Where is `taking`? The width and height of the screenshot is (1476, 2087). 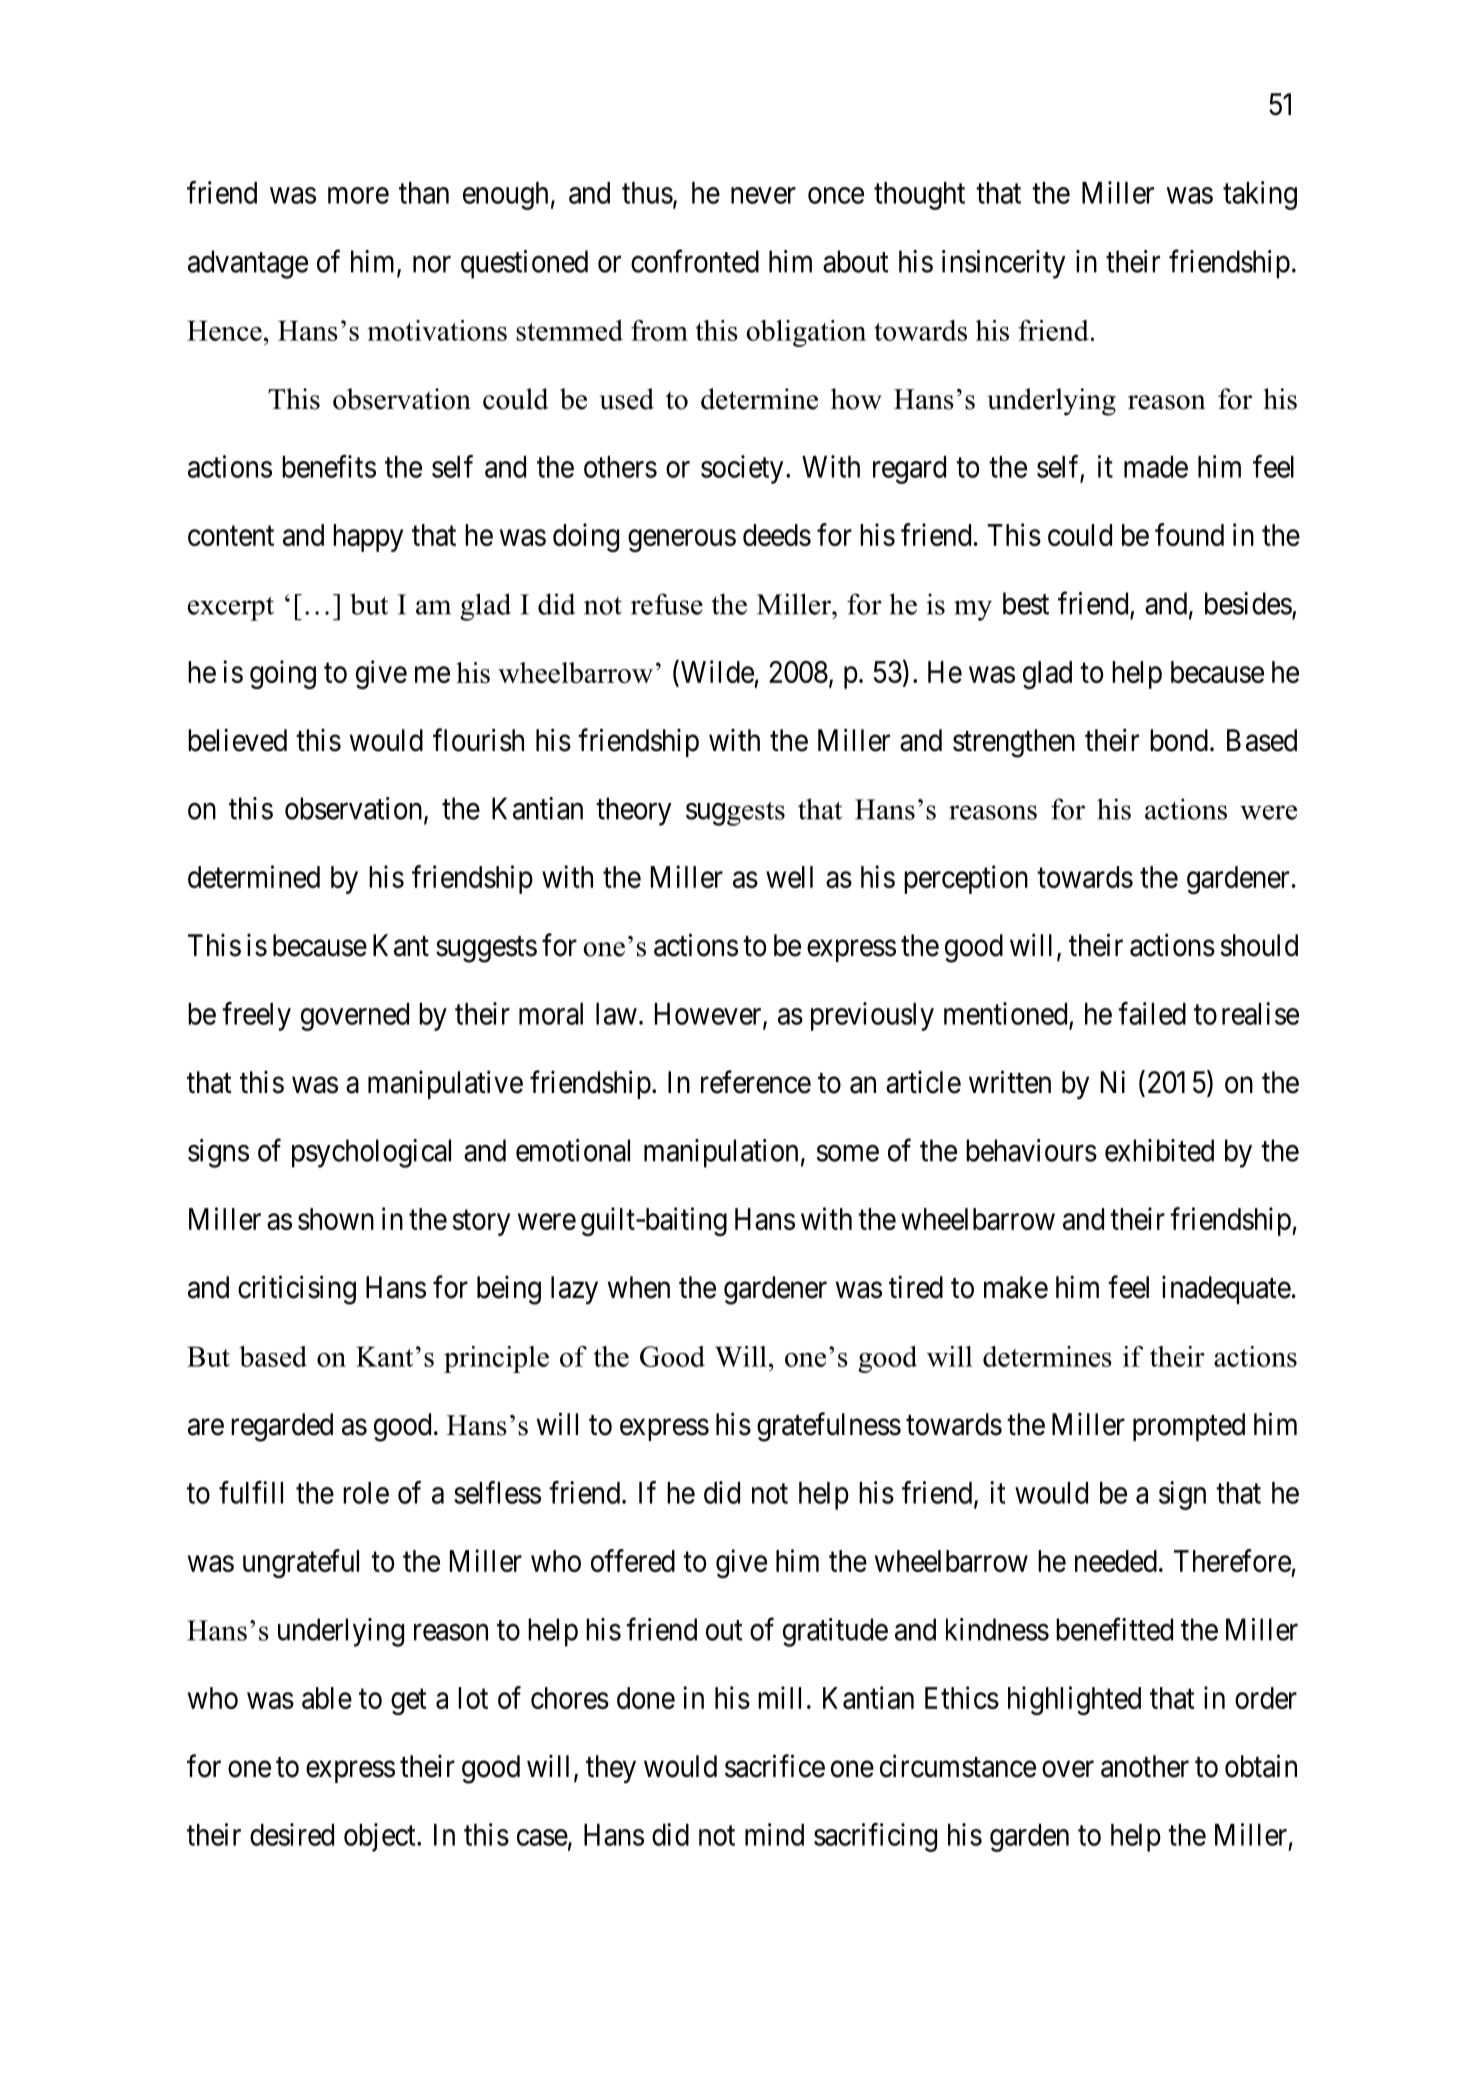
taking is located at coordinates (1260, 195).
